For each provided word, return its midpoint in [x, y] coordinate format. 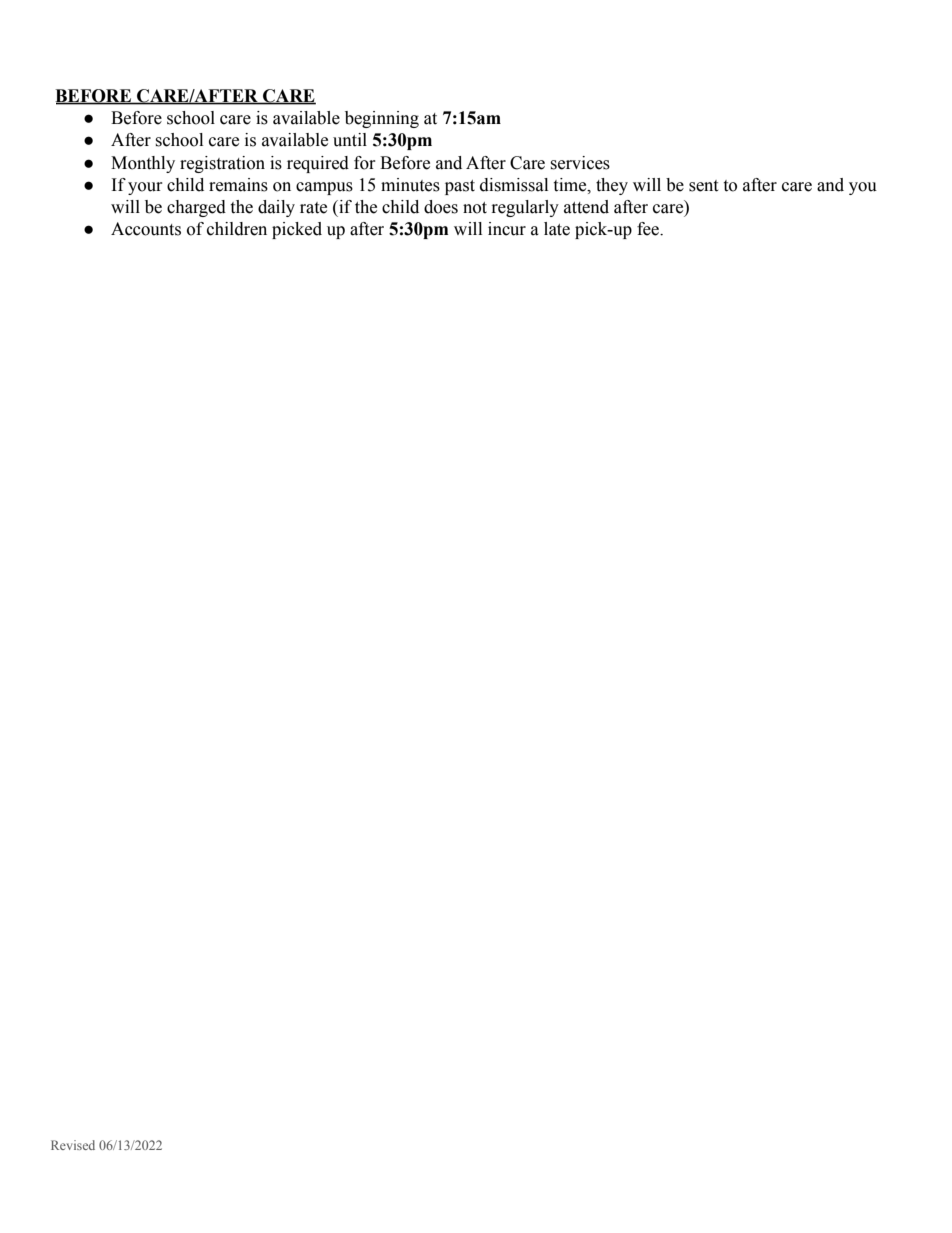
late [557, 229]
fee [649, 229]
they [612, 186]
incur [507, 229]
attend [586, 207]
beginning [382, 119]
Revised [73, 1145]
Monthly [143, 164]
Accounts [146, 229]
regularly [525, 208]
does [441, 207]
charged [196, 208]
